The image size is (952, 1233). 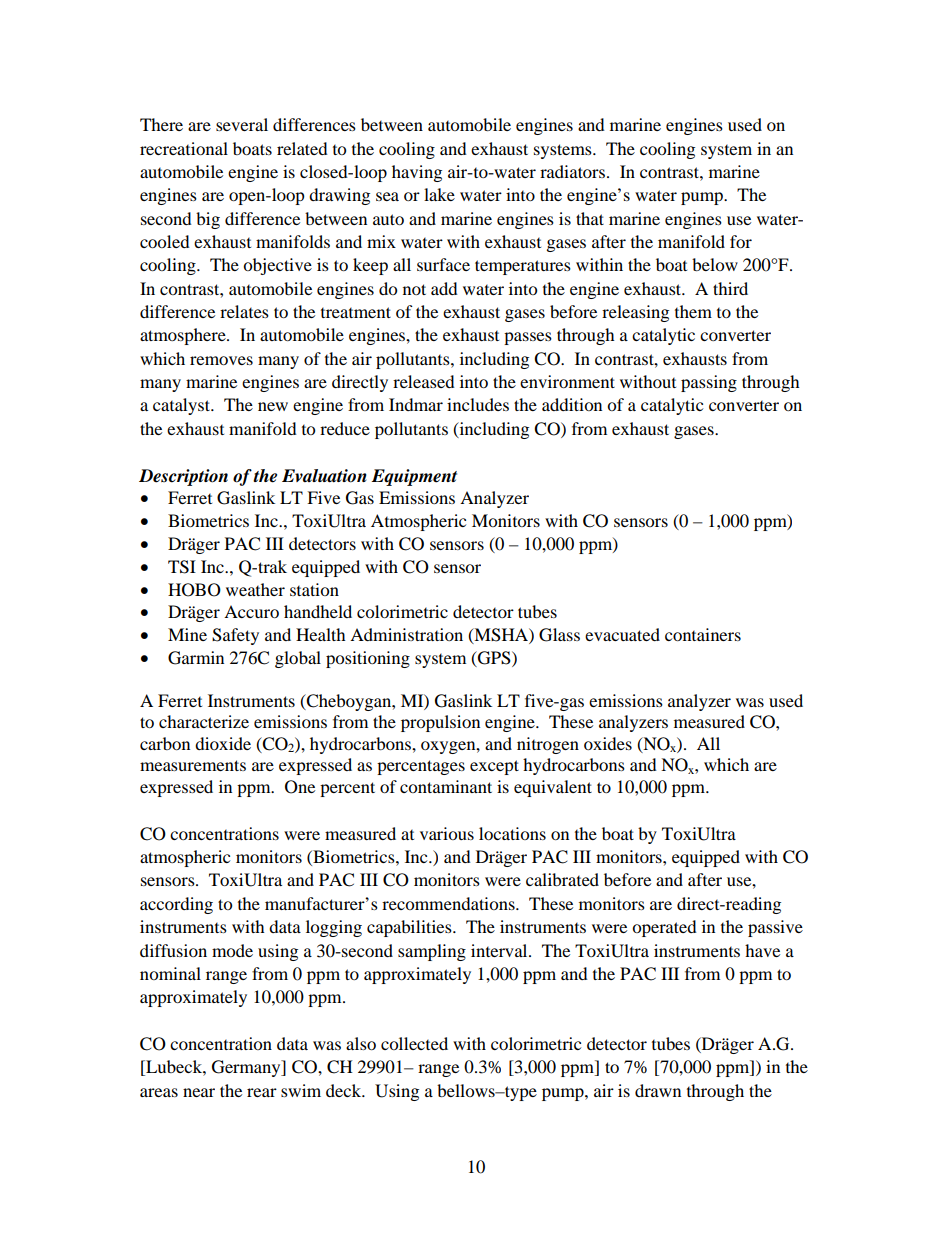 I want to click on dioxide, so click(x=223, y=743).
